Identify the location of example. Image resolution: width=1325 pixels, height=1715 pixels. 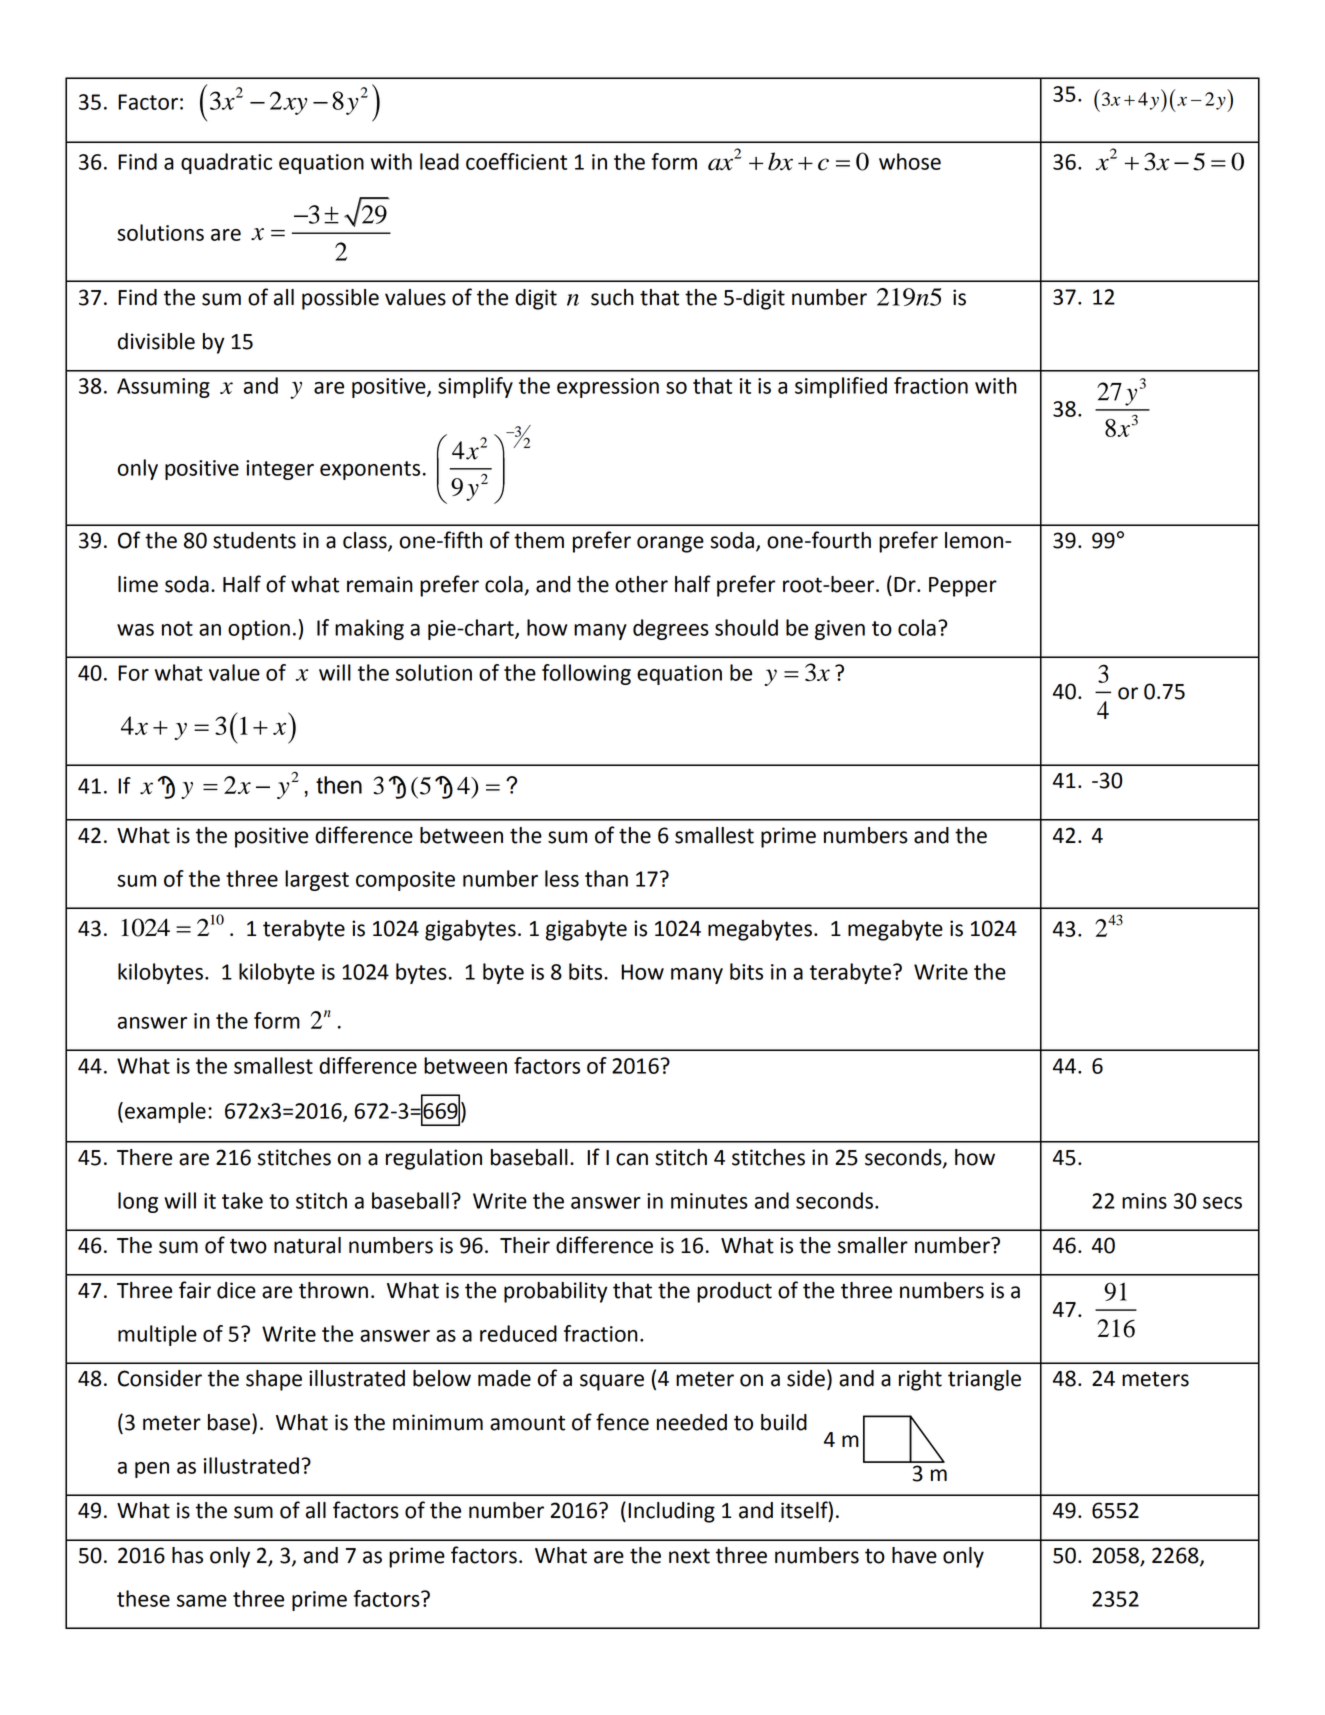
(165, 1112).
